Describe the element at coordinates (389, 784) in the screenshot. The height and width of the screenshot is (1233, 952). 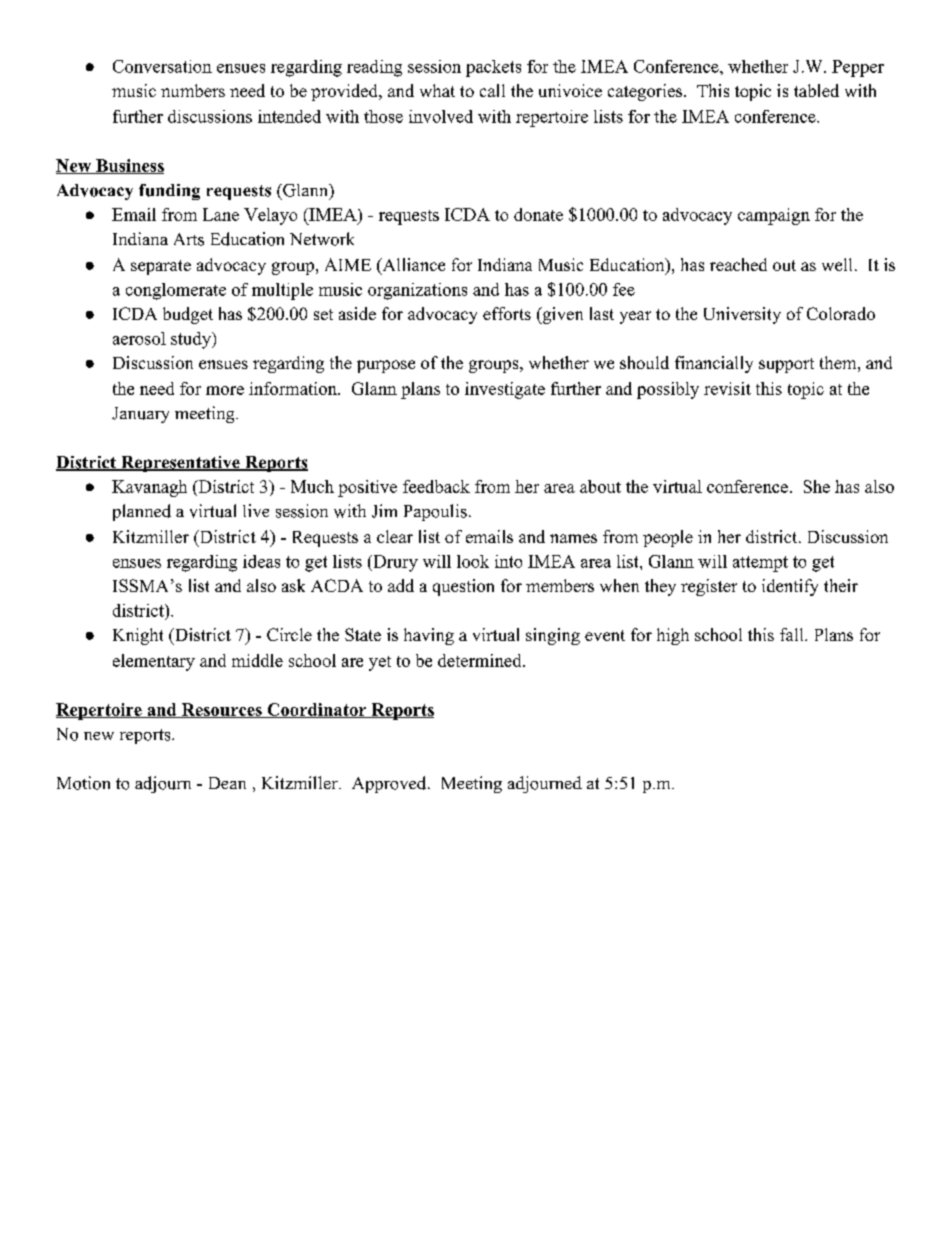
I see `Approved` at that location.
